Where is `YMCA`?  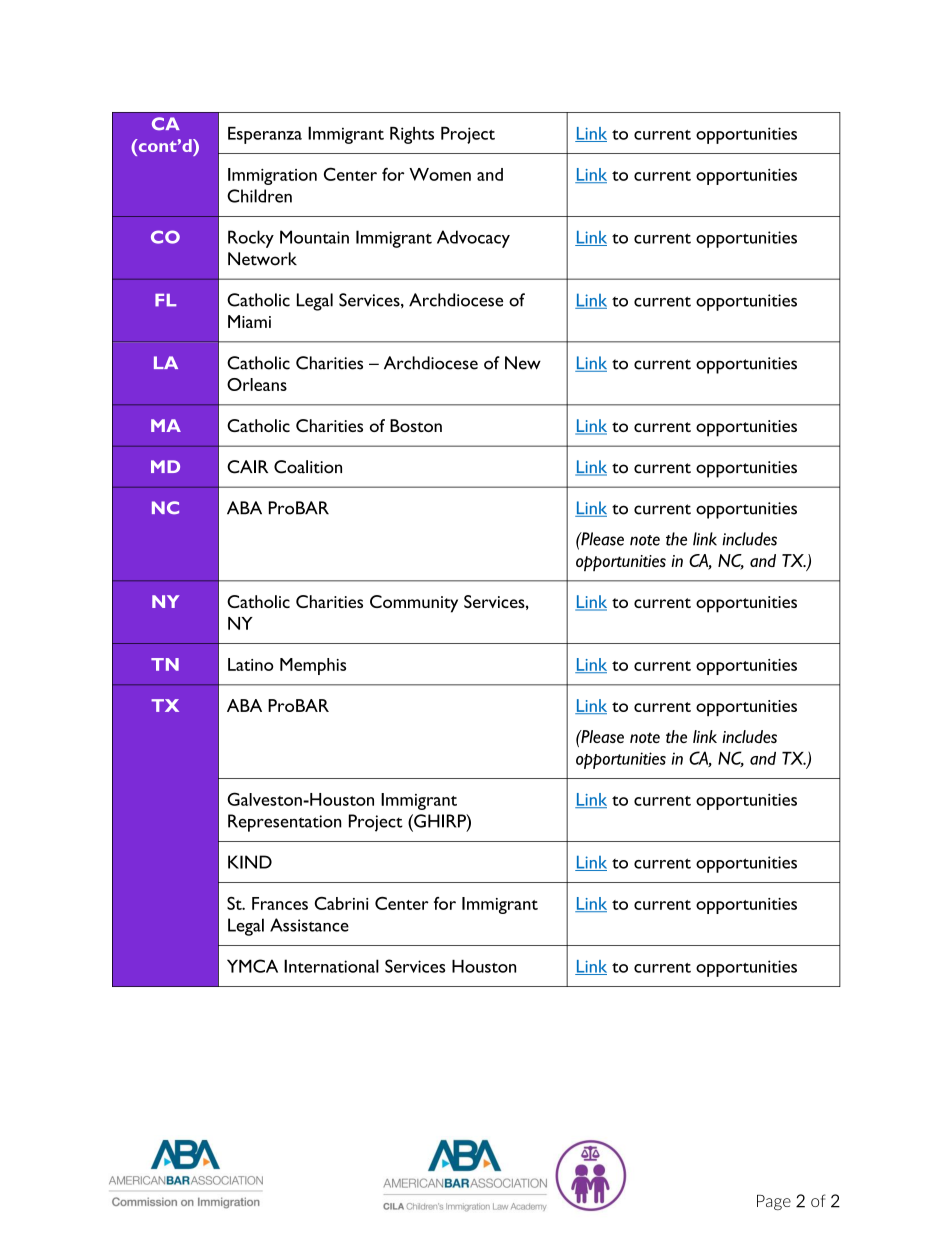 YMCA is located at coordinates (252, 966).
